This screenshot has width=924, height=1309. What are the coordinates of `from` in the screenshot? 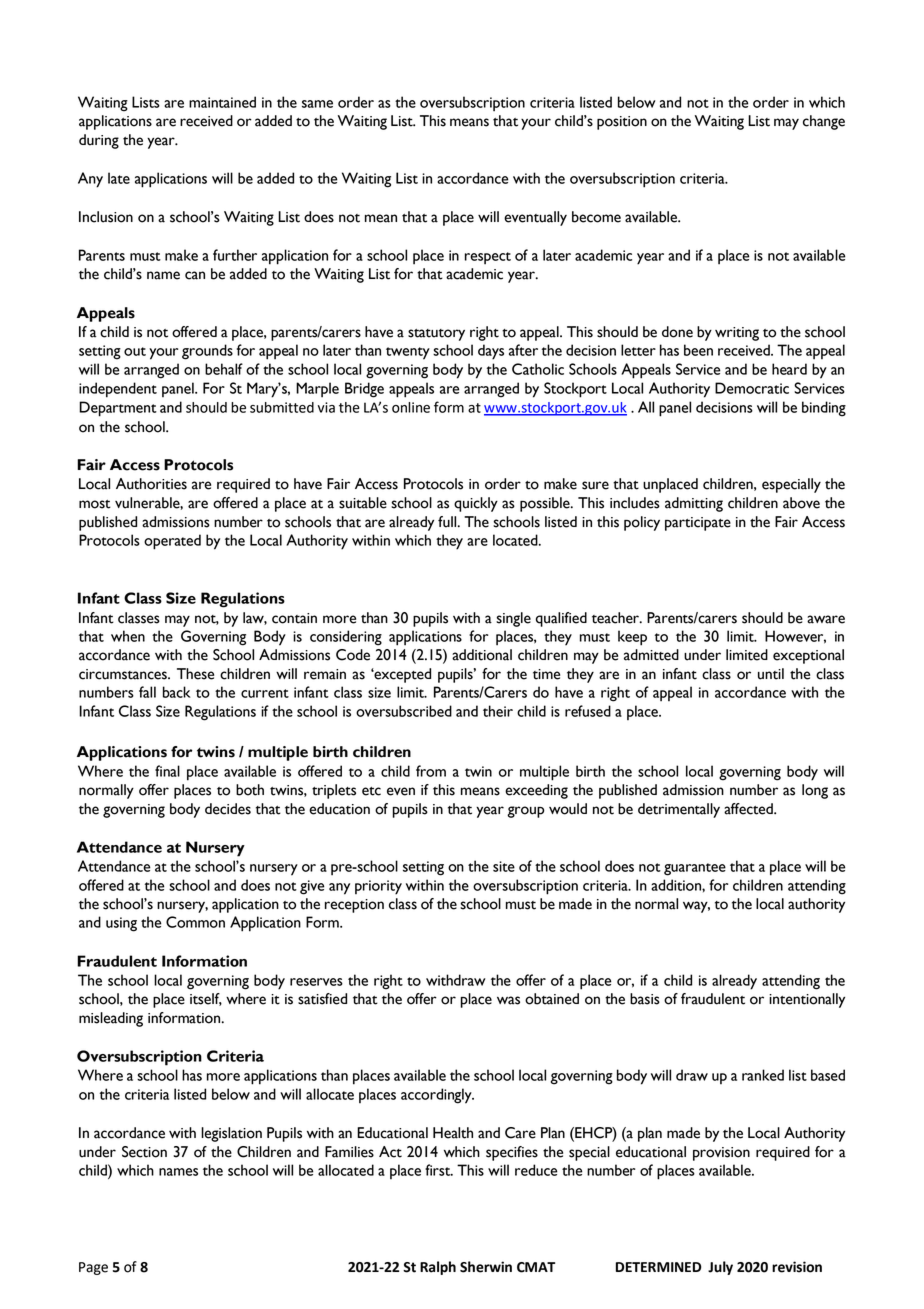 It's located at (431, 771).
